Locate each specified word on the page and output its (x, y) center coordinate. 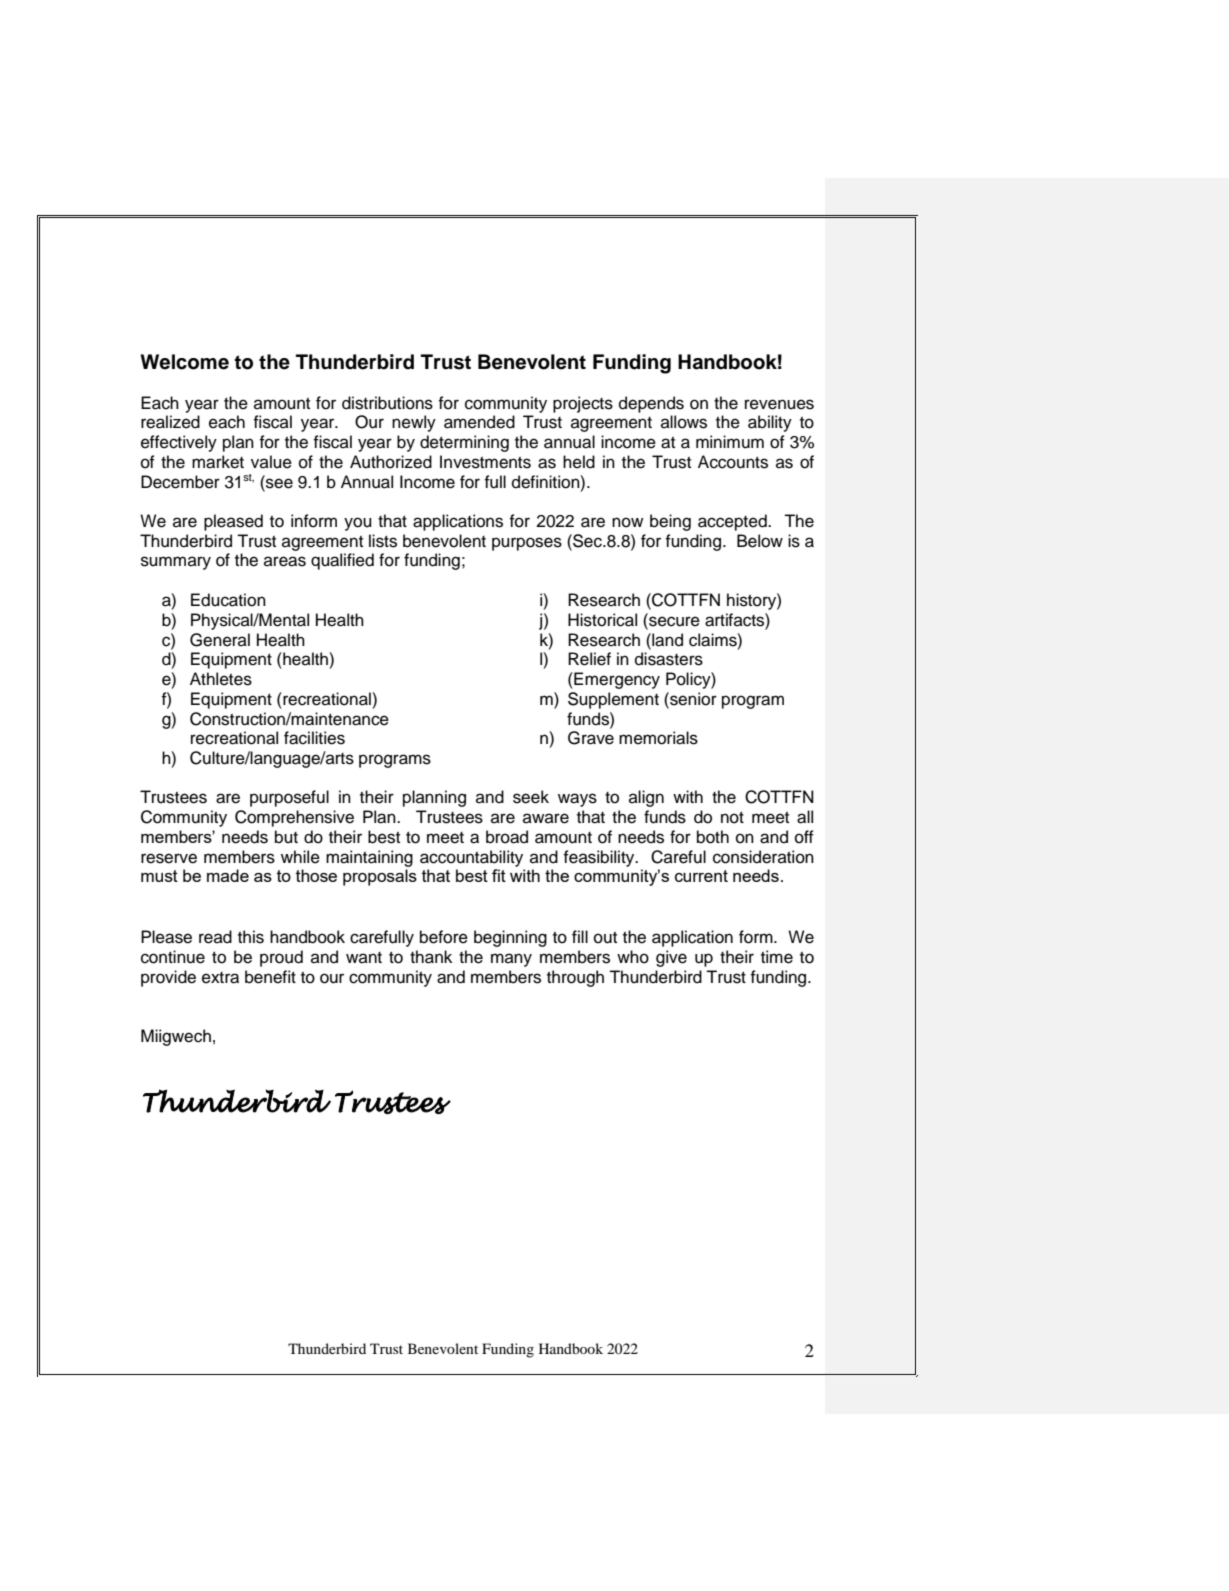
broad (507, 837)
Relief (589, 659)
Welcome (184, 362)
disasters (669, 659)
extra (220, 978)
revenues (779, 404)
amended (479, 422)
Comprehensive (294, 818)
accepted (733, 522)
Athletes (221, 679)
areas (285, 561)
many (511, 960)
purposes (527, 544)
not (732, 817)
